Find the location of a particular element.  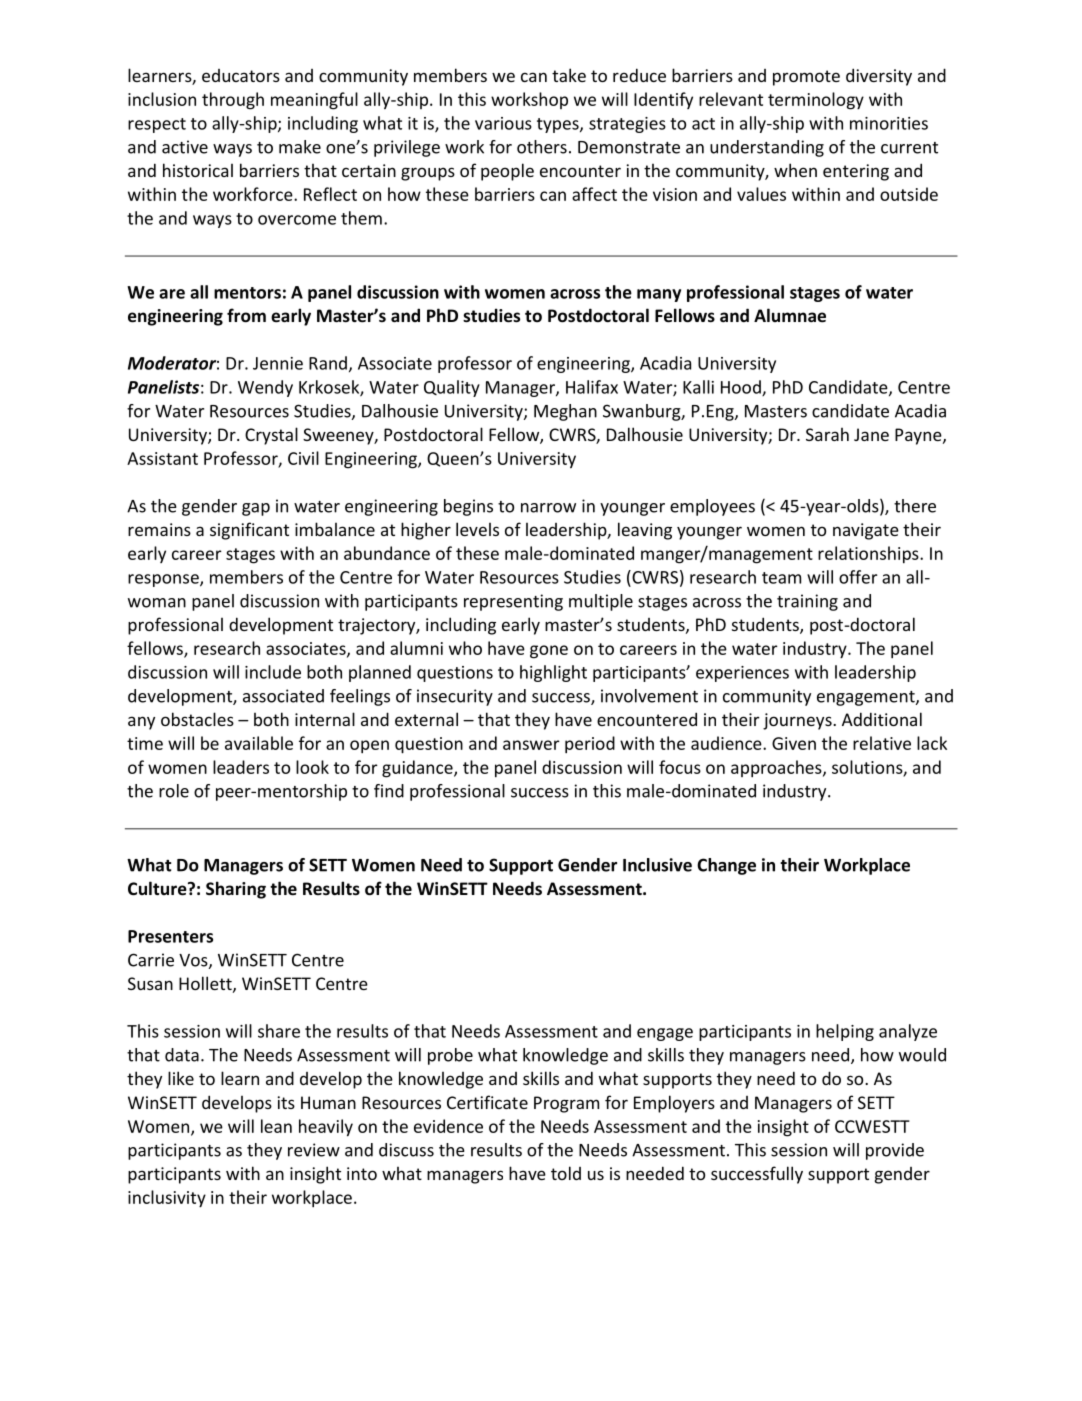

Civil is located at coordinates (303, 458).
